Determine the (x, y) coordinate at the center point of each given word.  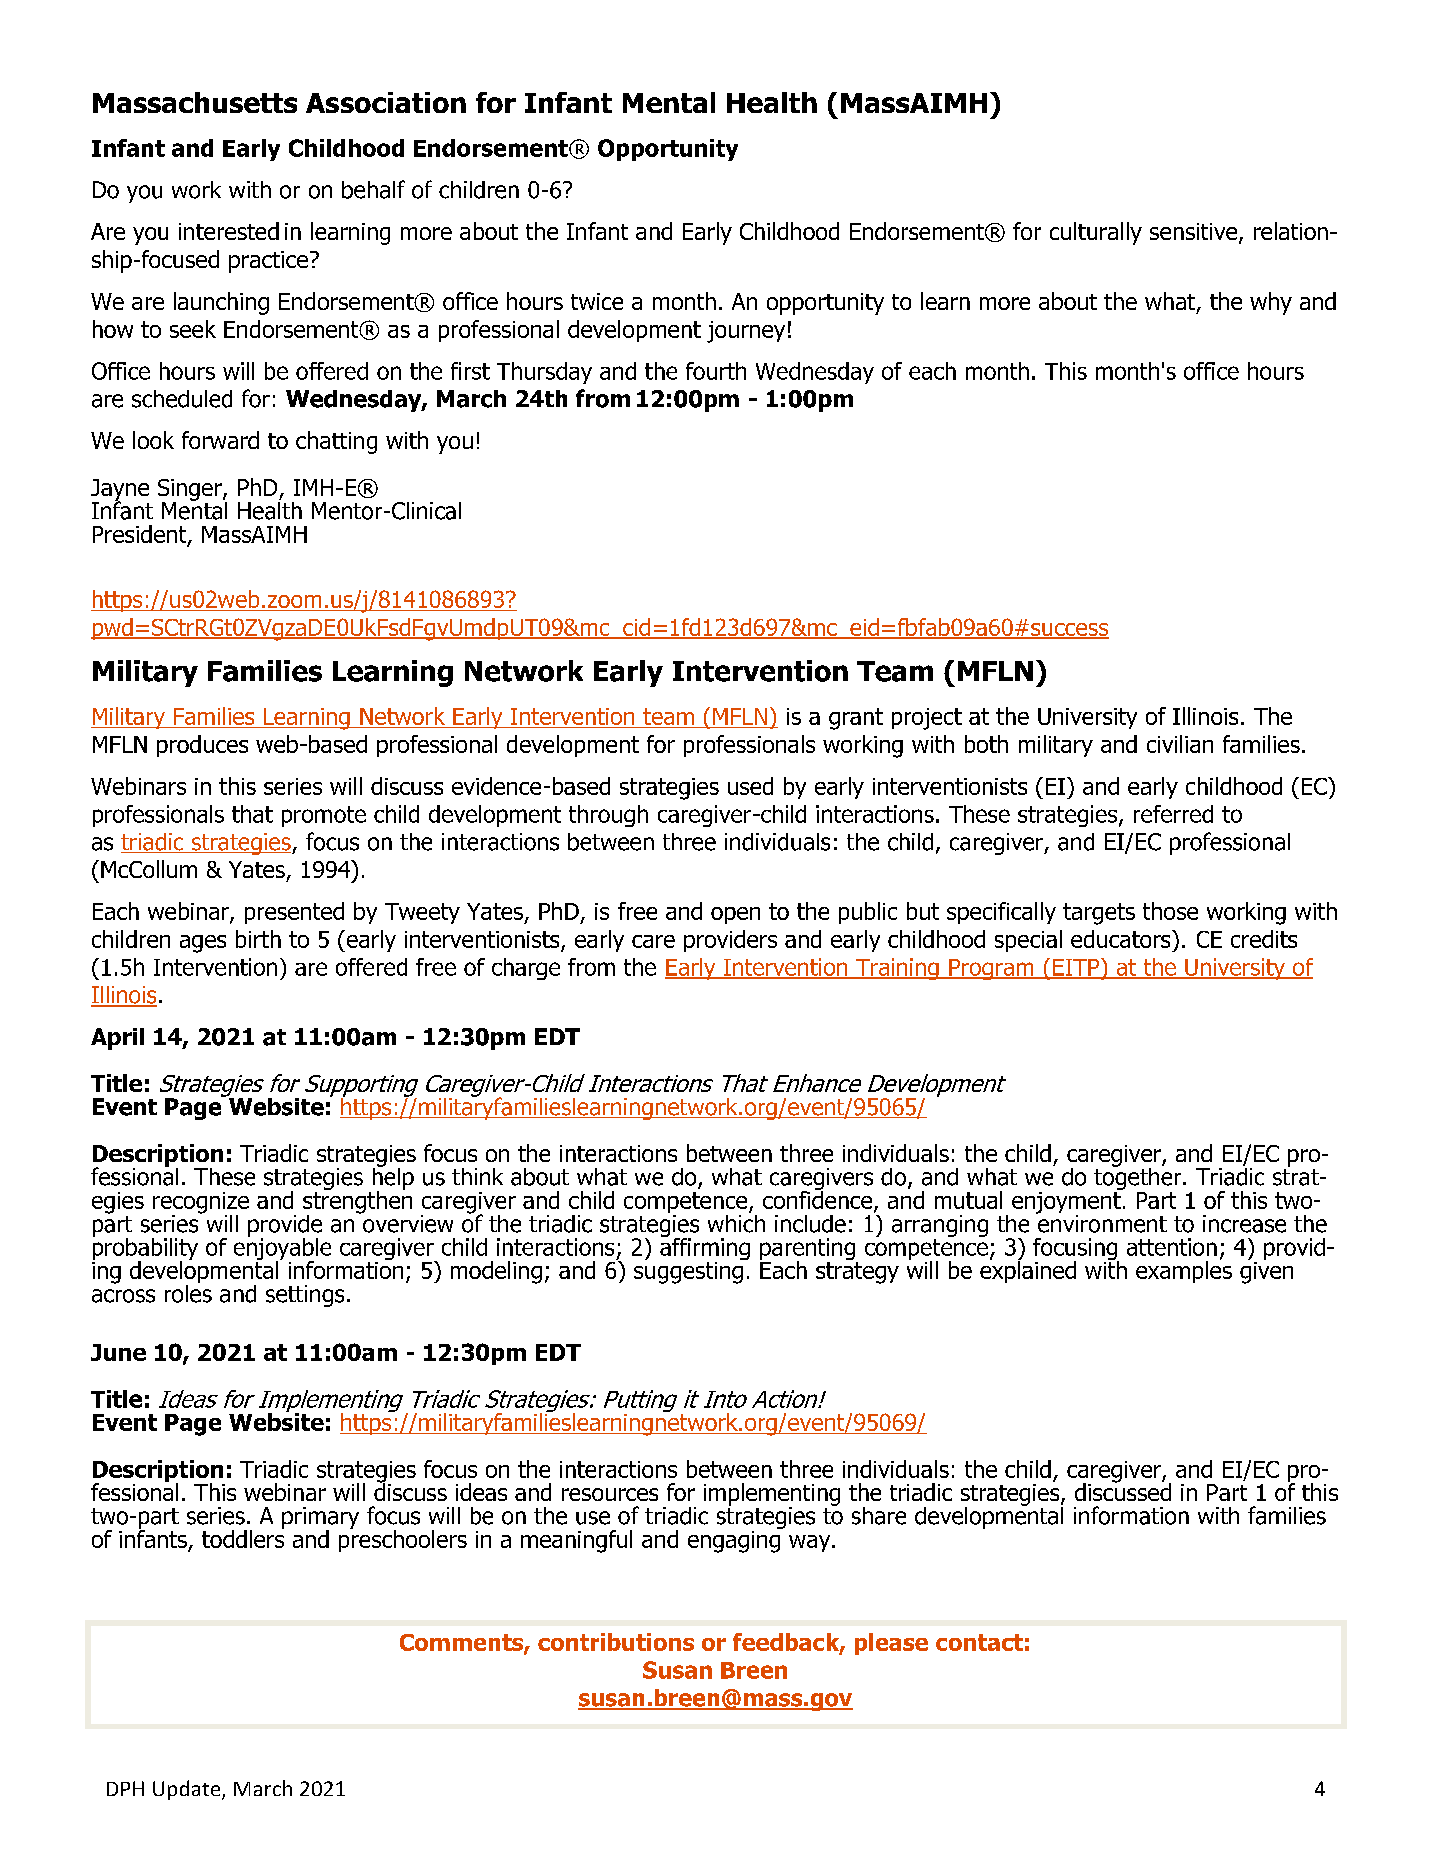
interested (229, 231)
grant (856, 719)
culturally (1096, 233)
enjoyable (282, 1249)
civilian (1180, 744)
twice (597, 301)
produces (202, 746)
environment (1101, 1222)
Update (188, 1790)
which (736, 1222)
